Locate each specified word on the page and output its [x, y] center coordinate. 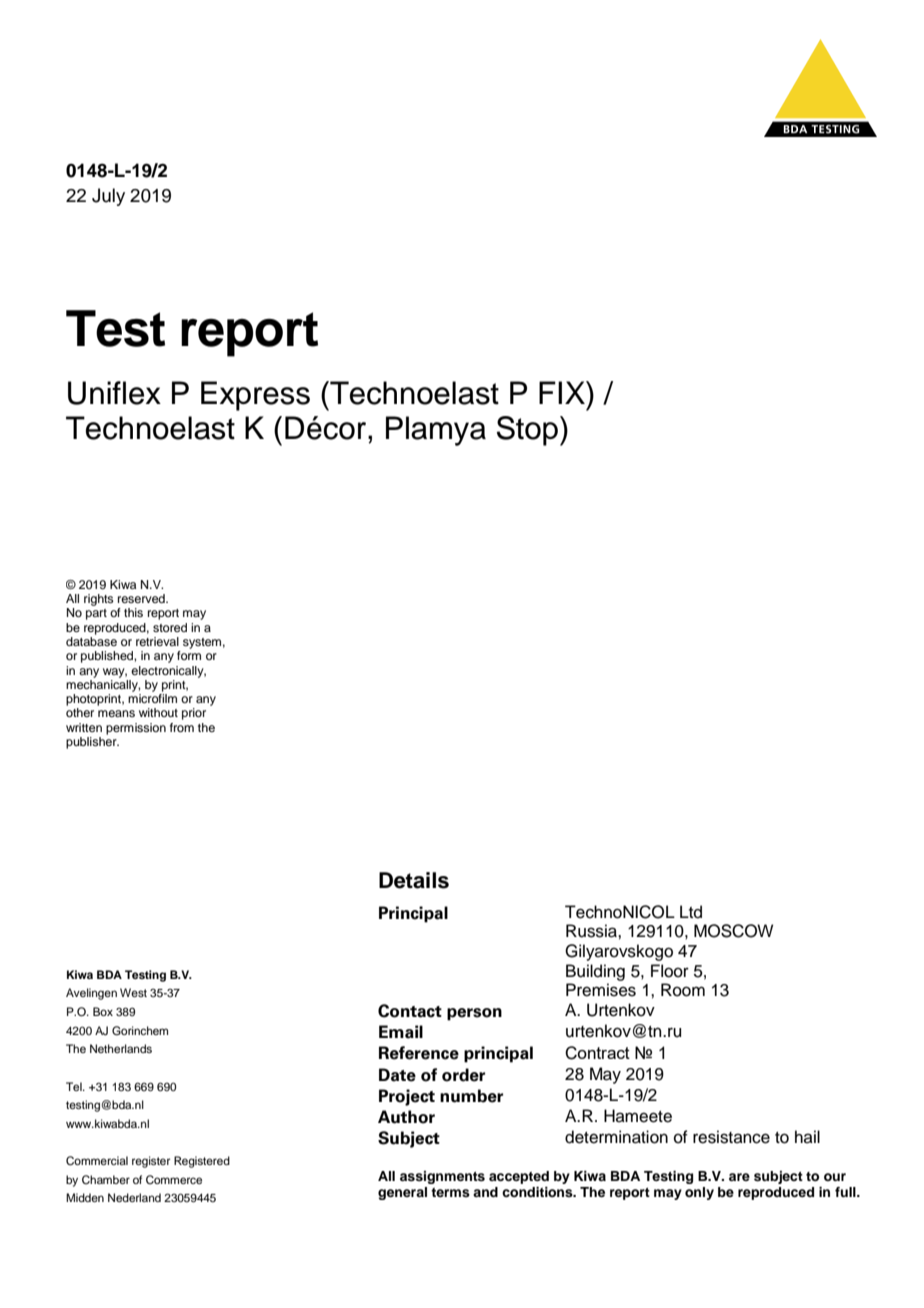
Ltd [691, 912]
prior [194, 714]
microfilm [152, 698]
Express [255, 396]
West [133, 992]
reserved [142, 598]
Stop [527, 431]
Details [414, 880]
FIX [563, 392]
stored [170, 627]
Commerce [174, 1180]
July [108, 197]
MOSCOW [733, 931]
